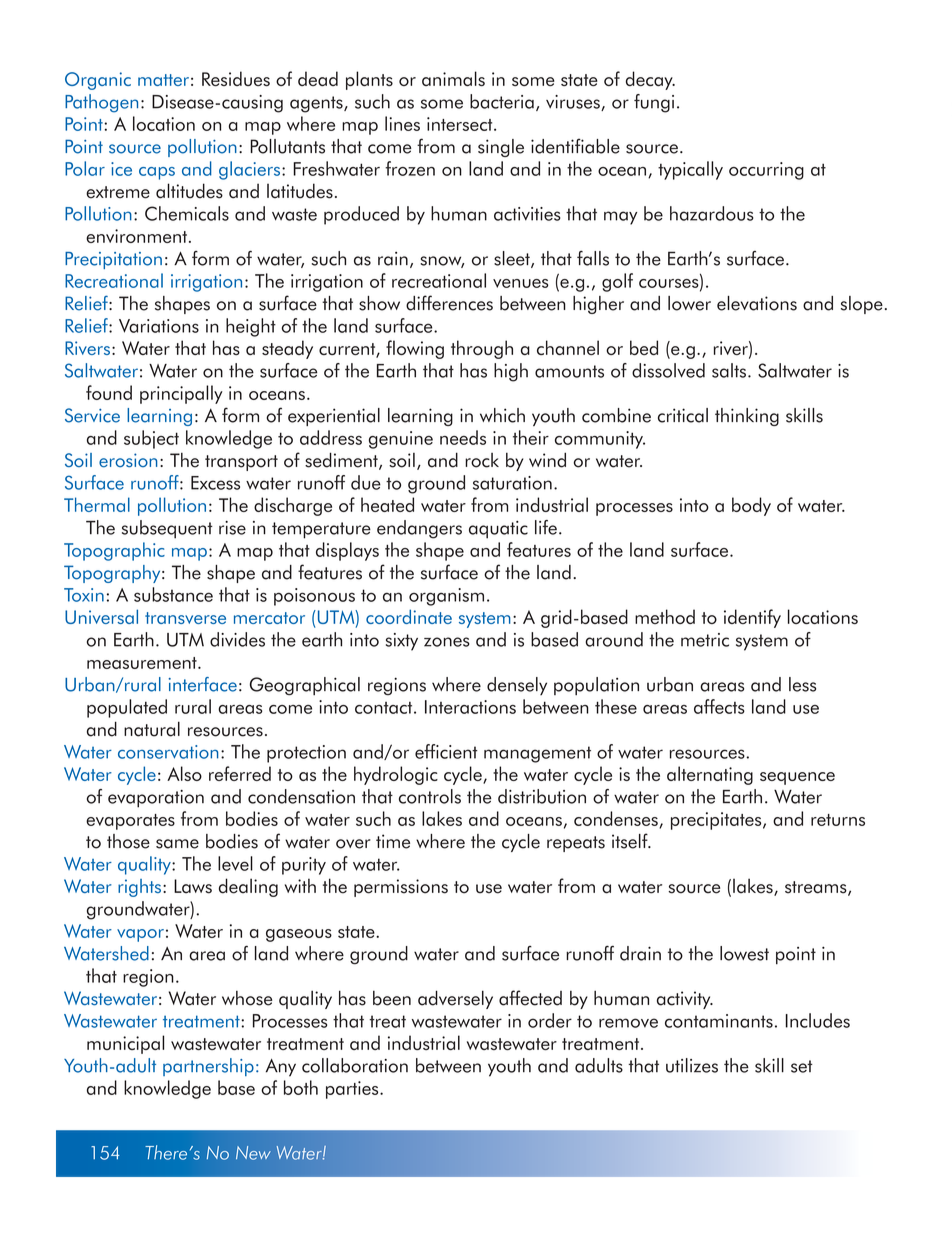 This screenshot has width=952, height=1233. I want to click on partnership, so click(208, 1067).
